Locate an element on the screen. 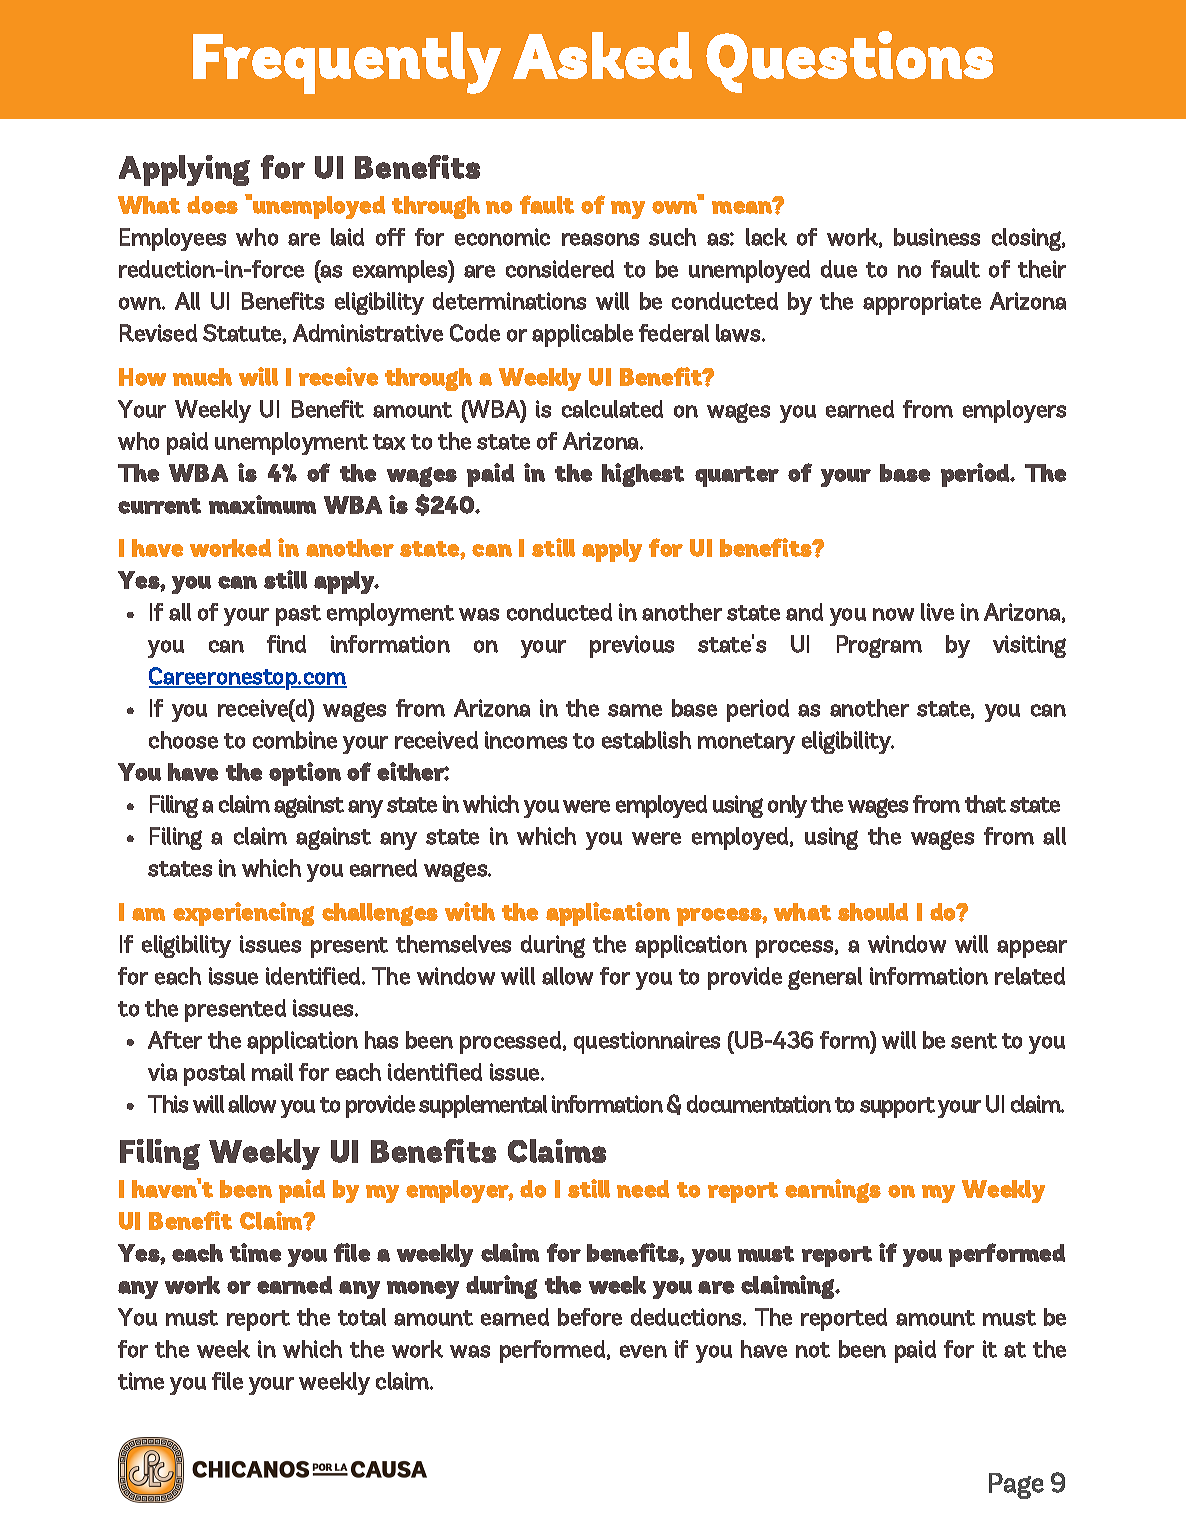  establish is located at coordinates (646, 740).
